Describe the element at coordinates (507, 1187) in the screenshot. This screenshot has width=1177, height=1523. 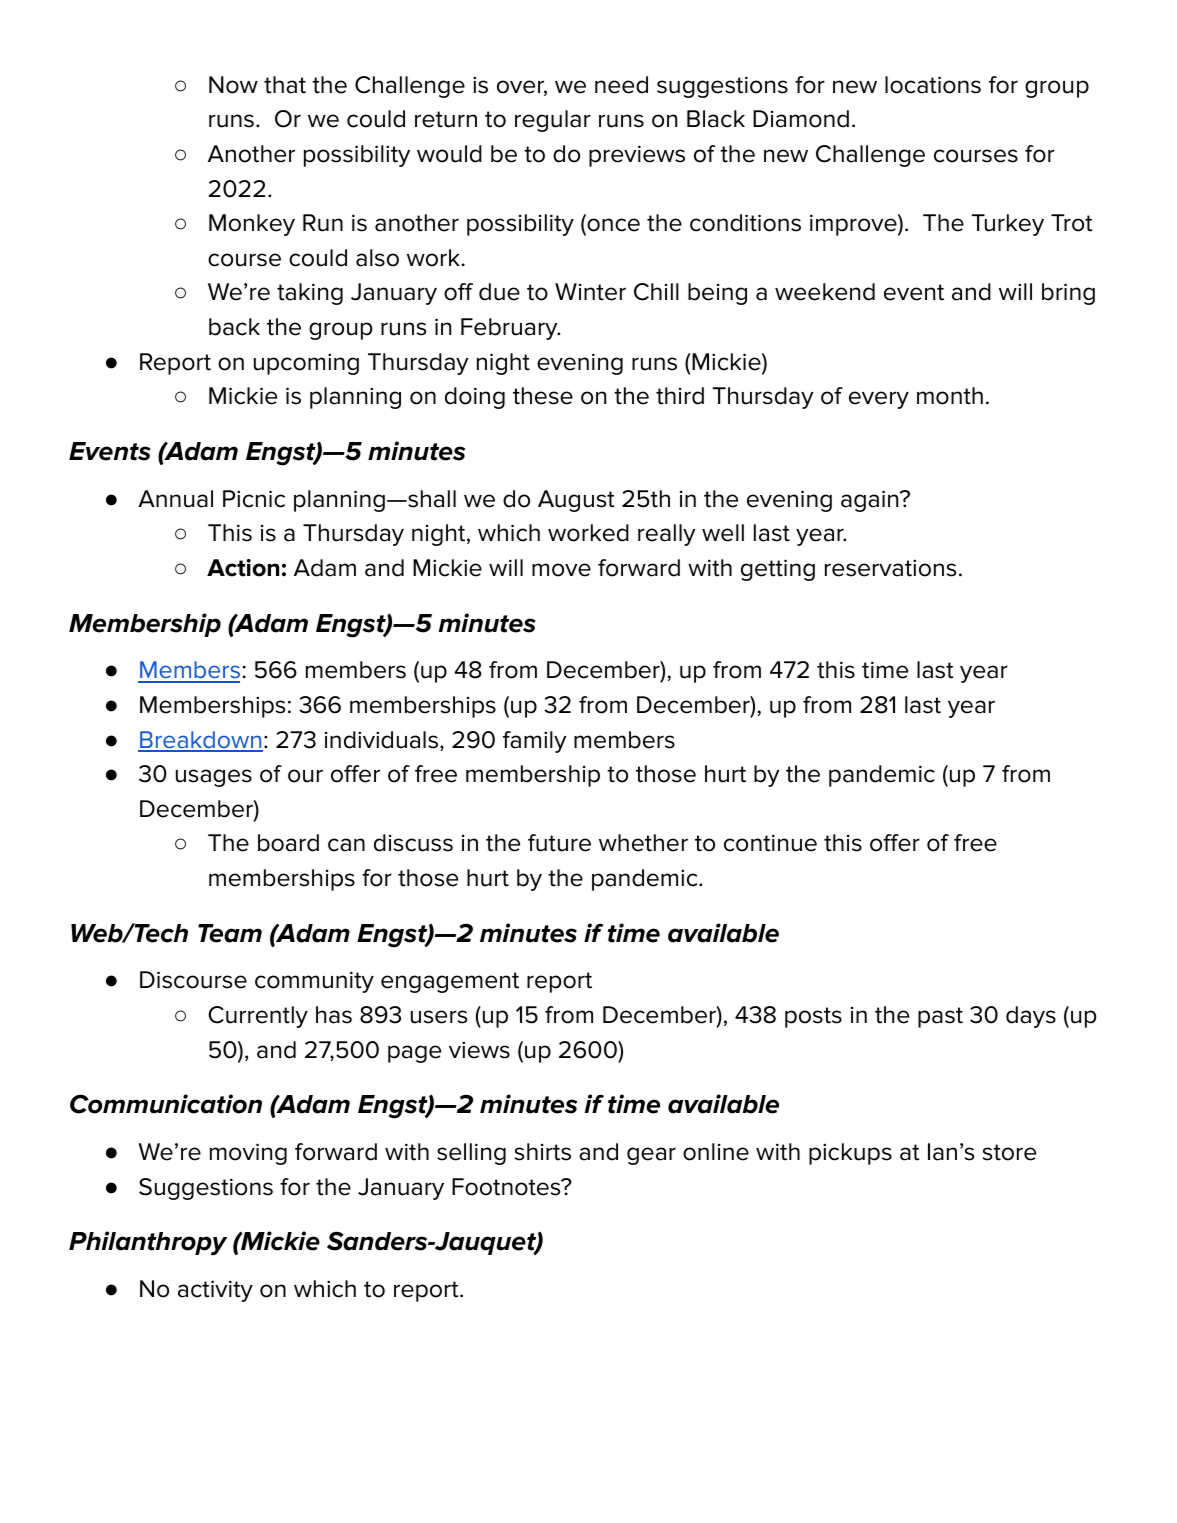
I see `Footnotes` at that location.
